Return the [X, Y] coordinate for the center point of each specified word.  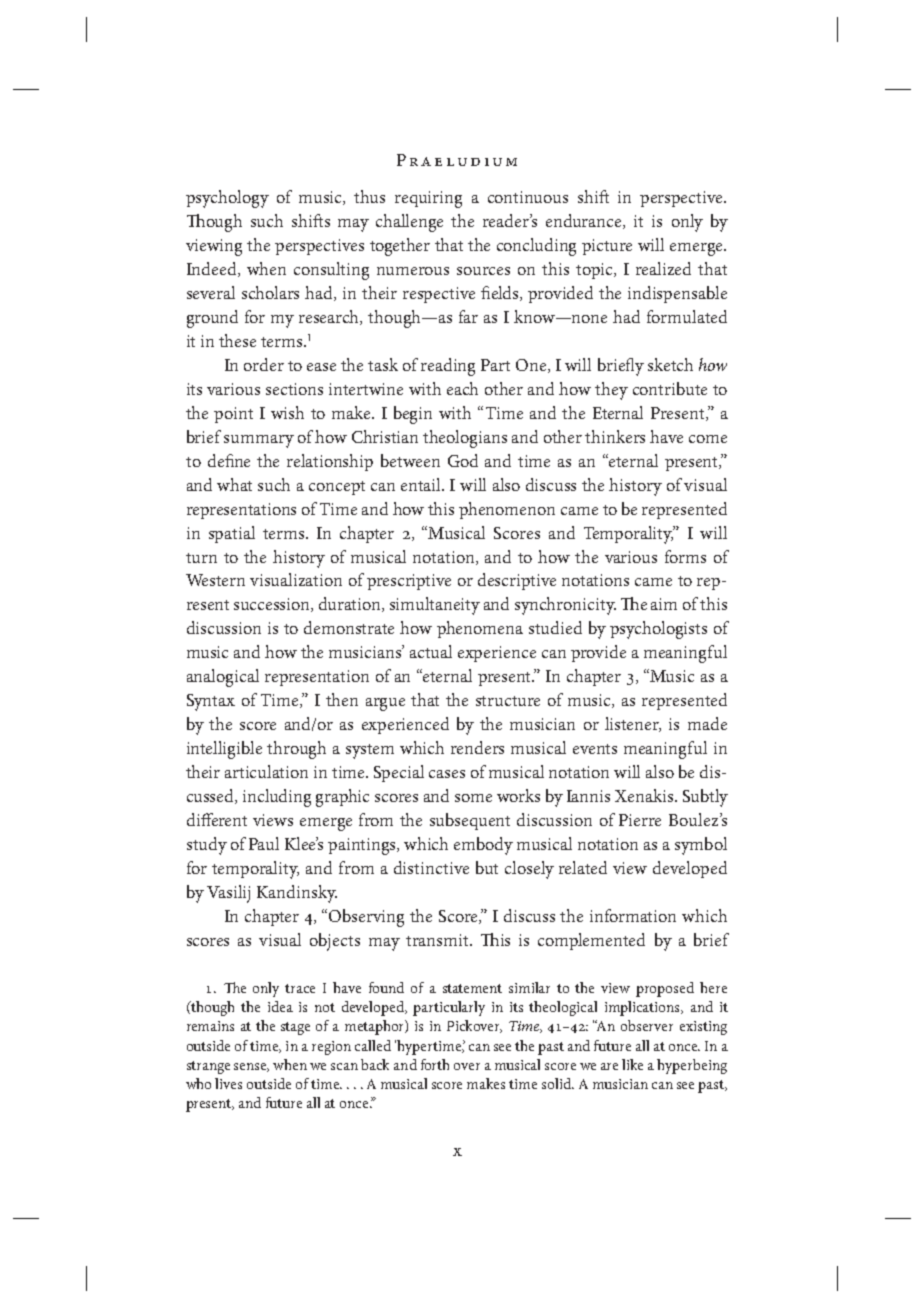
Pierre [640, 820]
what [234, 484]
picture [607, 247]
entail [422, 484]
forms [685, 556]
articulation [266, 771]
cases [447, 774]
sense [251, 1067]
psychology [227, 199]
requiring [428, 199]
